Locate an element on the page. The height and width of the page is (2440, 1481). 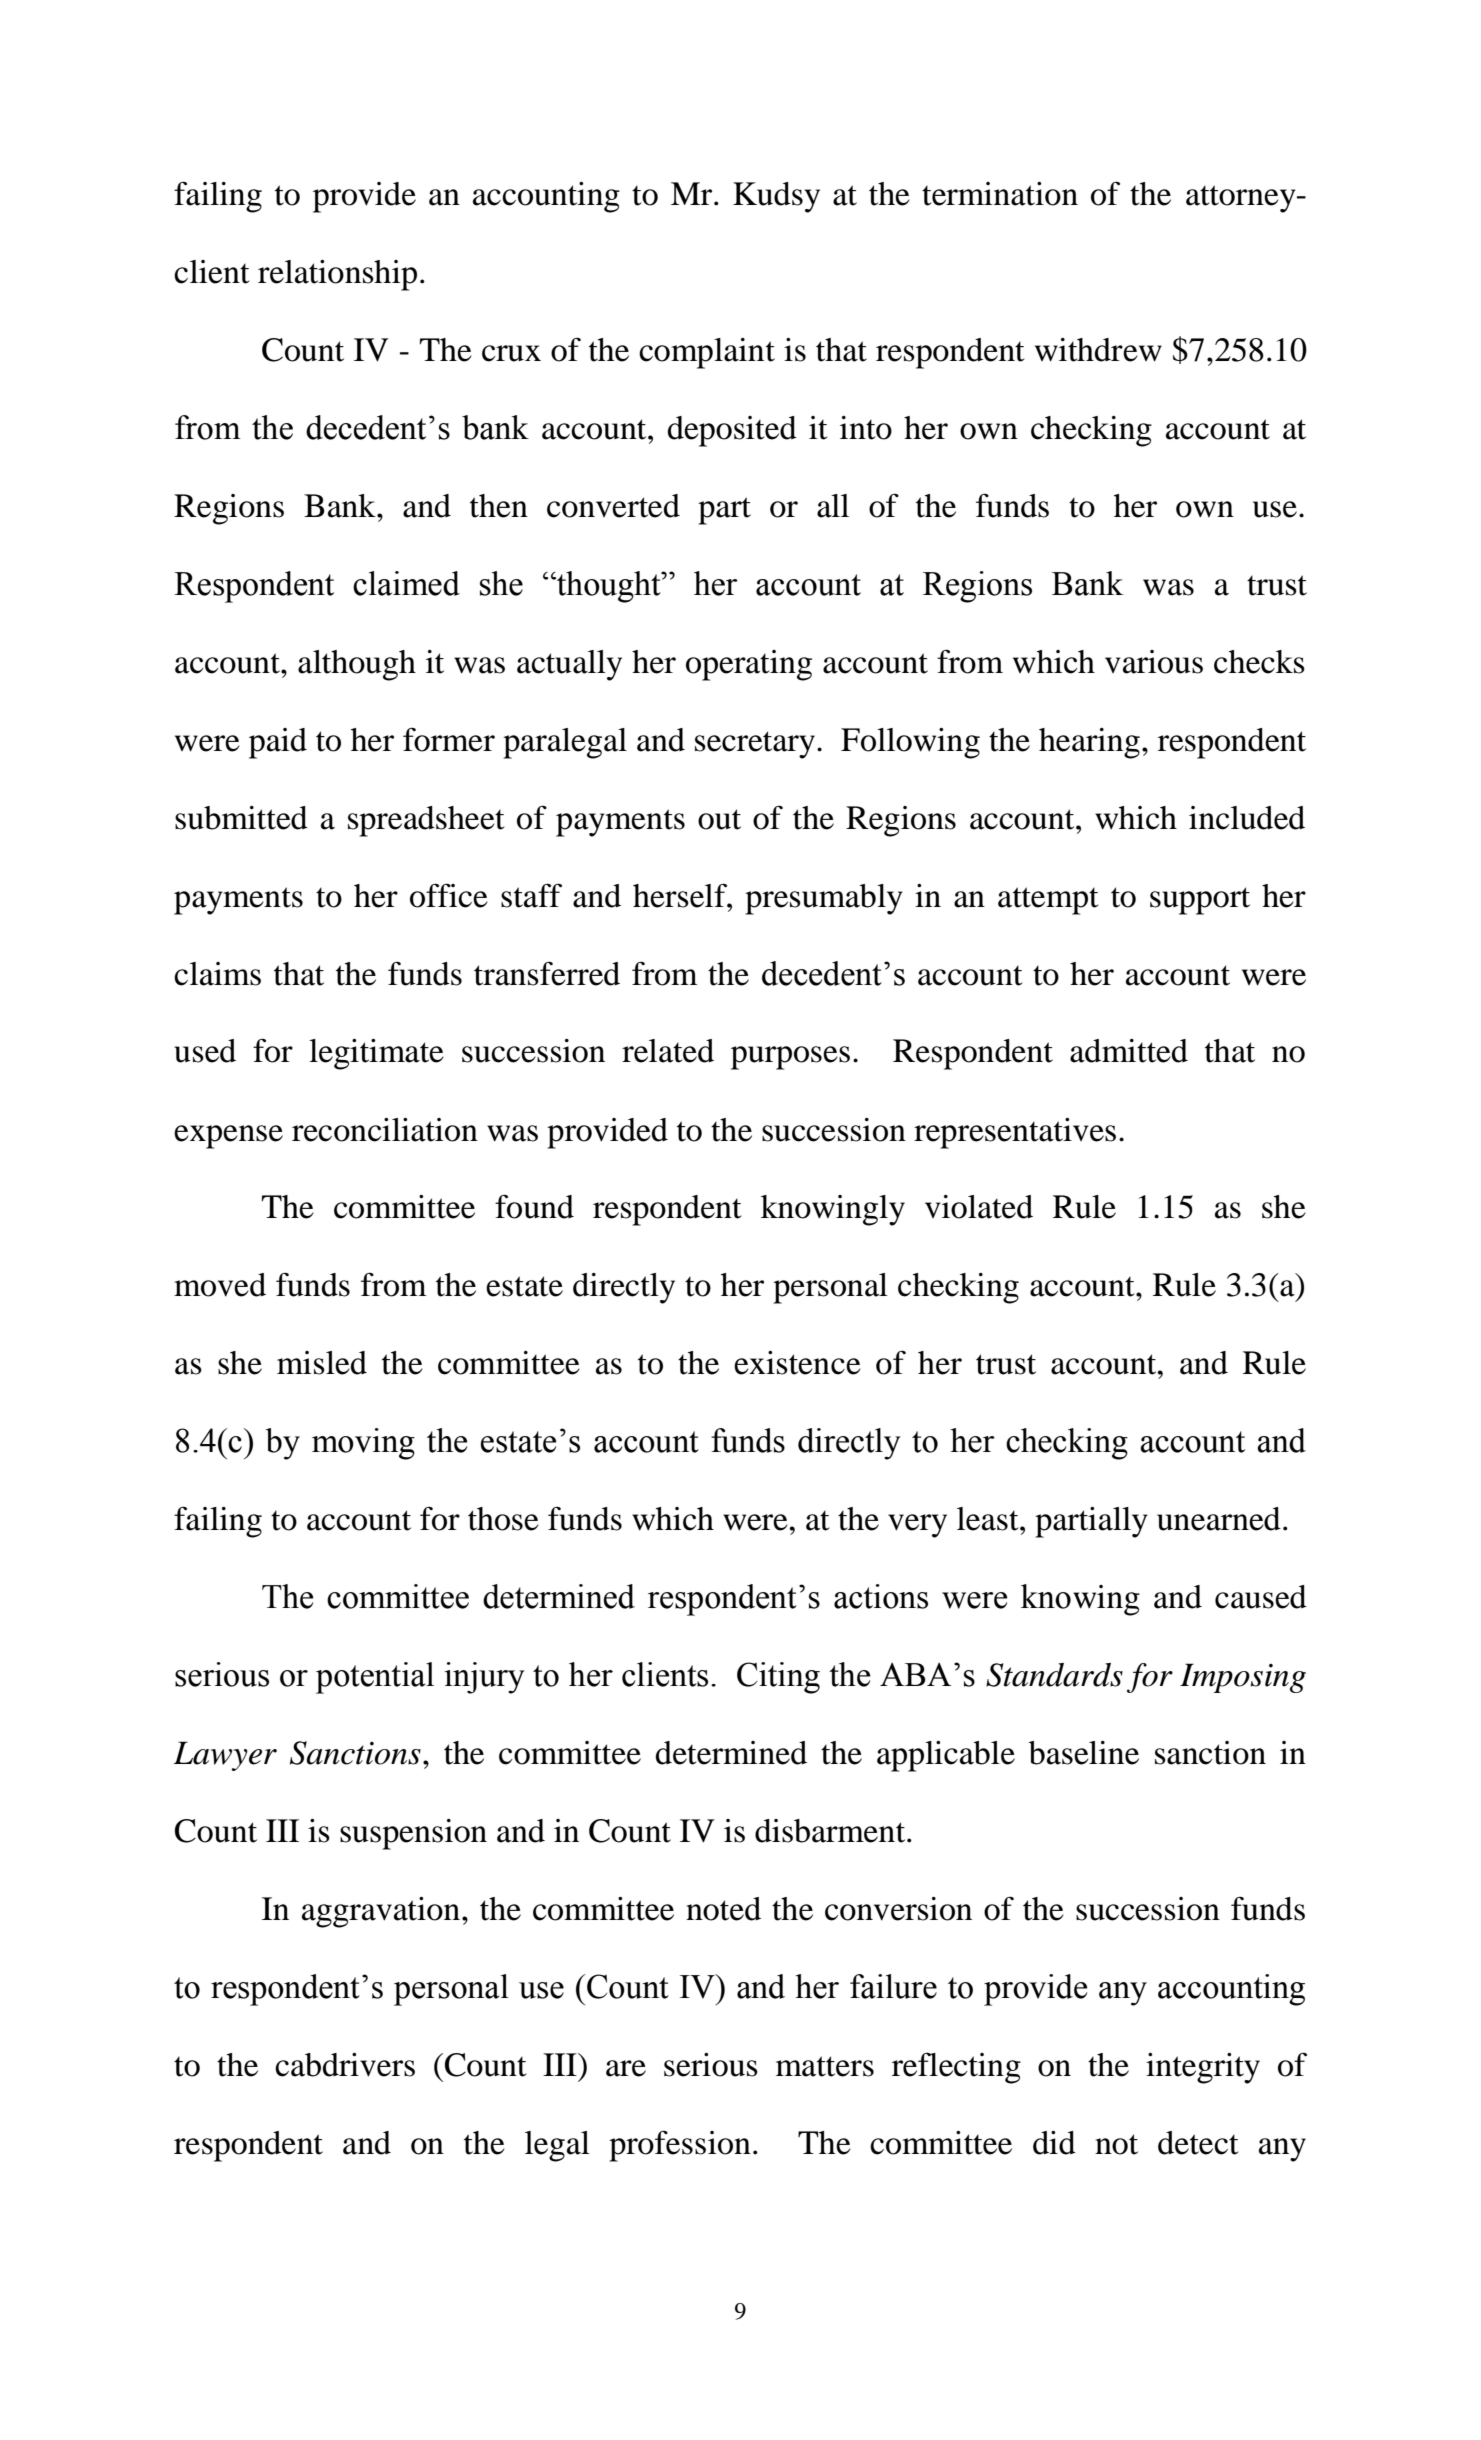
withdrew is located at coordinates (1098, 350).
